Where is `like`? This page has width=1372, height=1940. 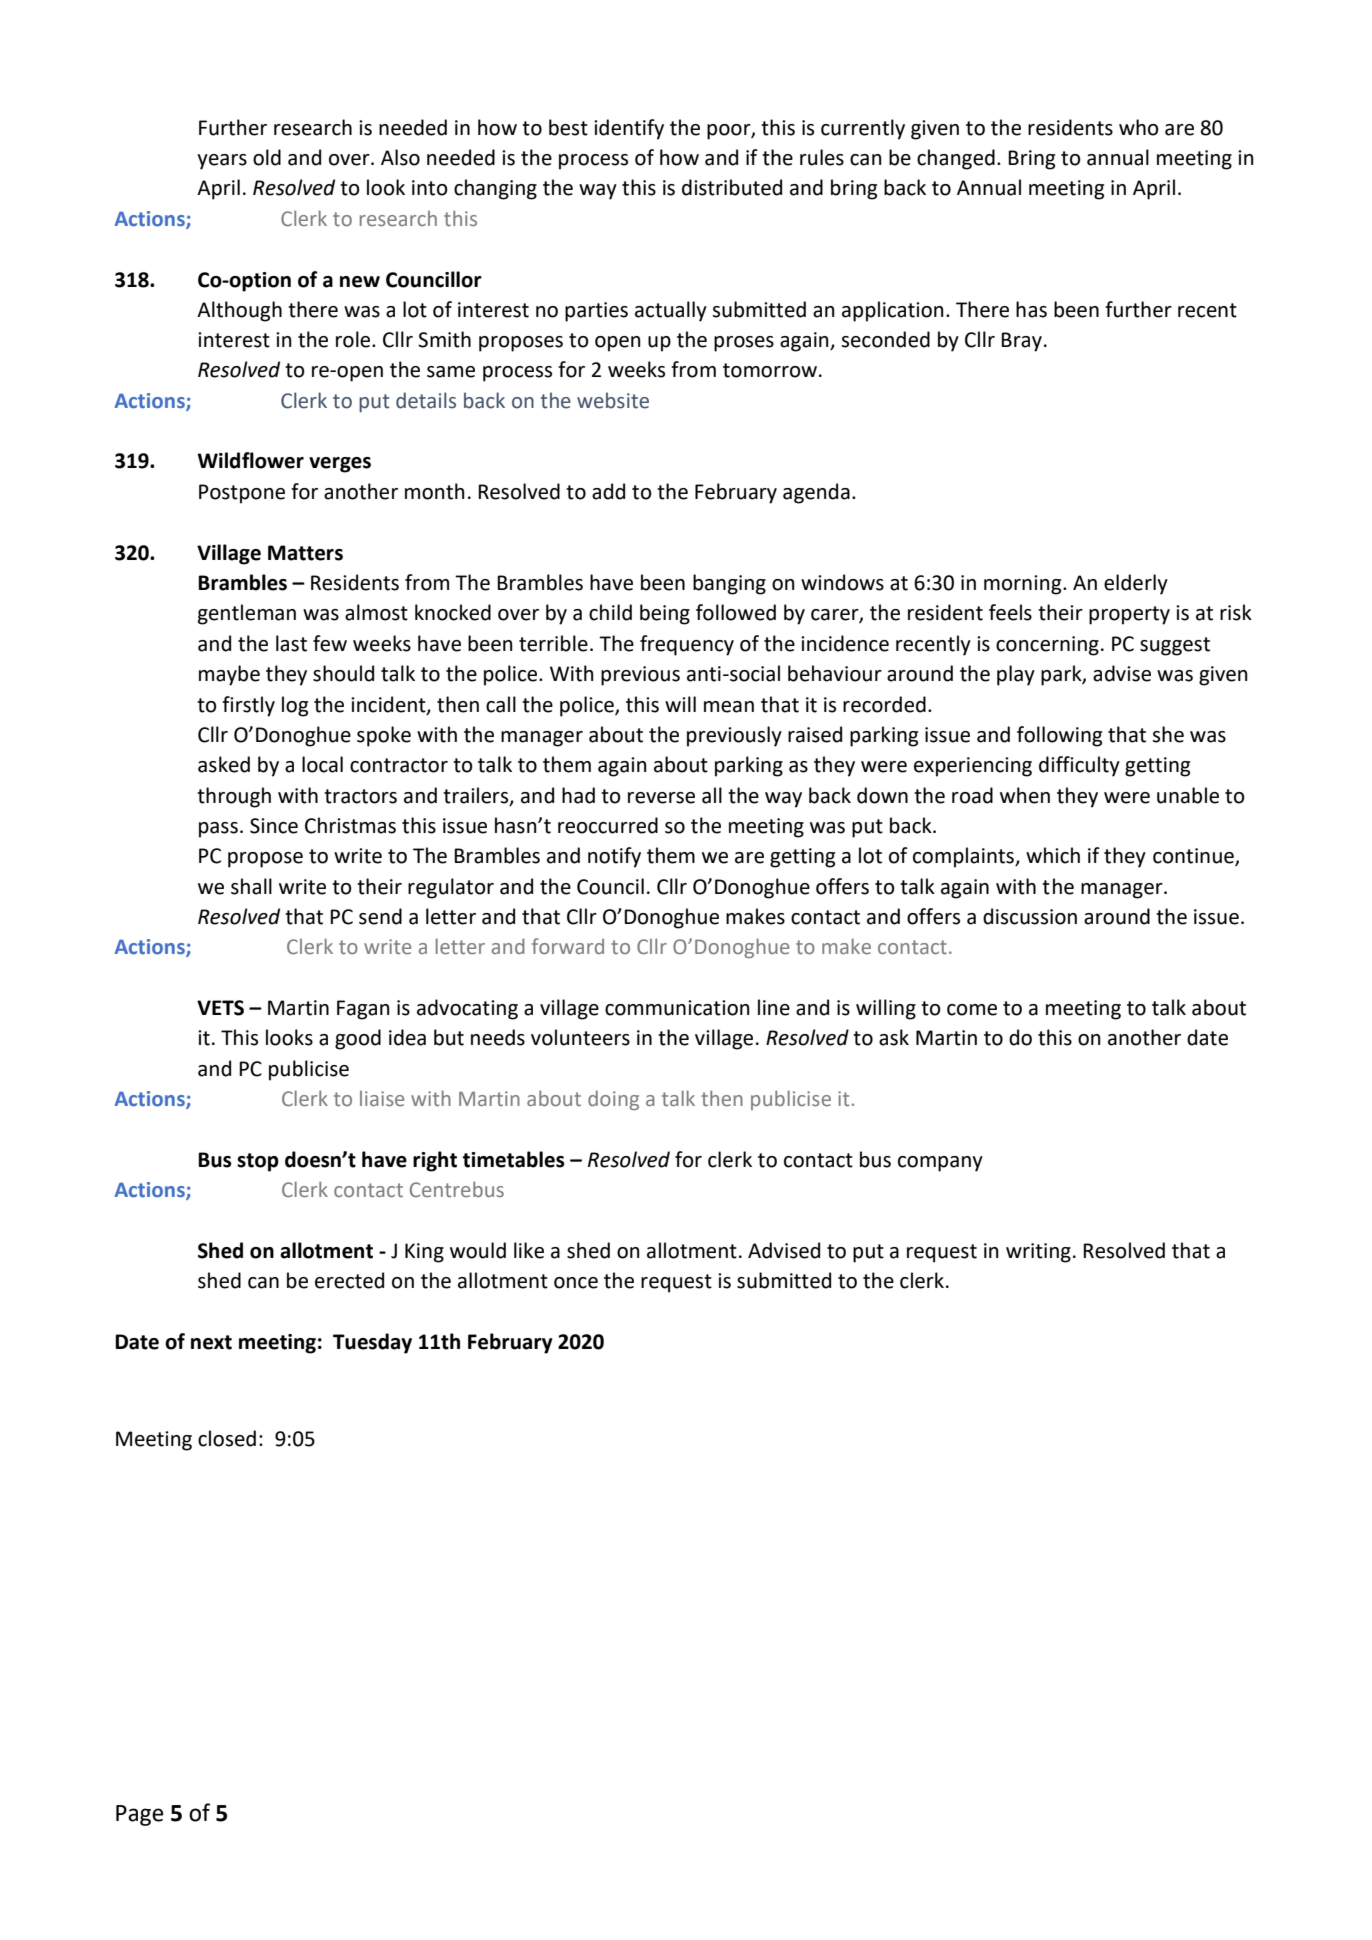 like is located at coordinates (529, 1250).
